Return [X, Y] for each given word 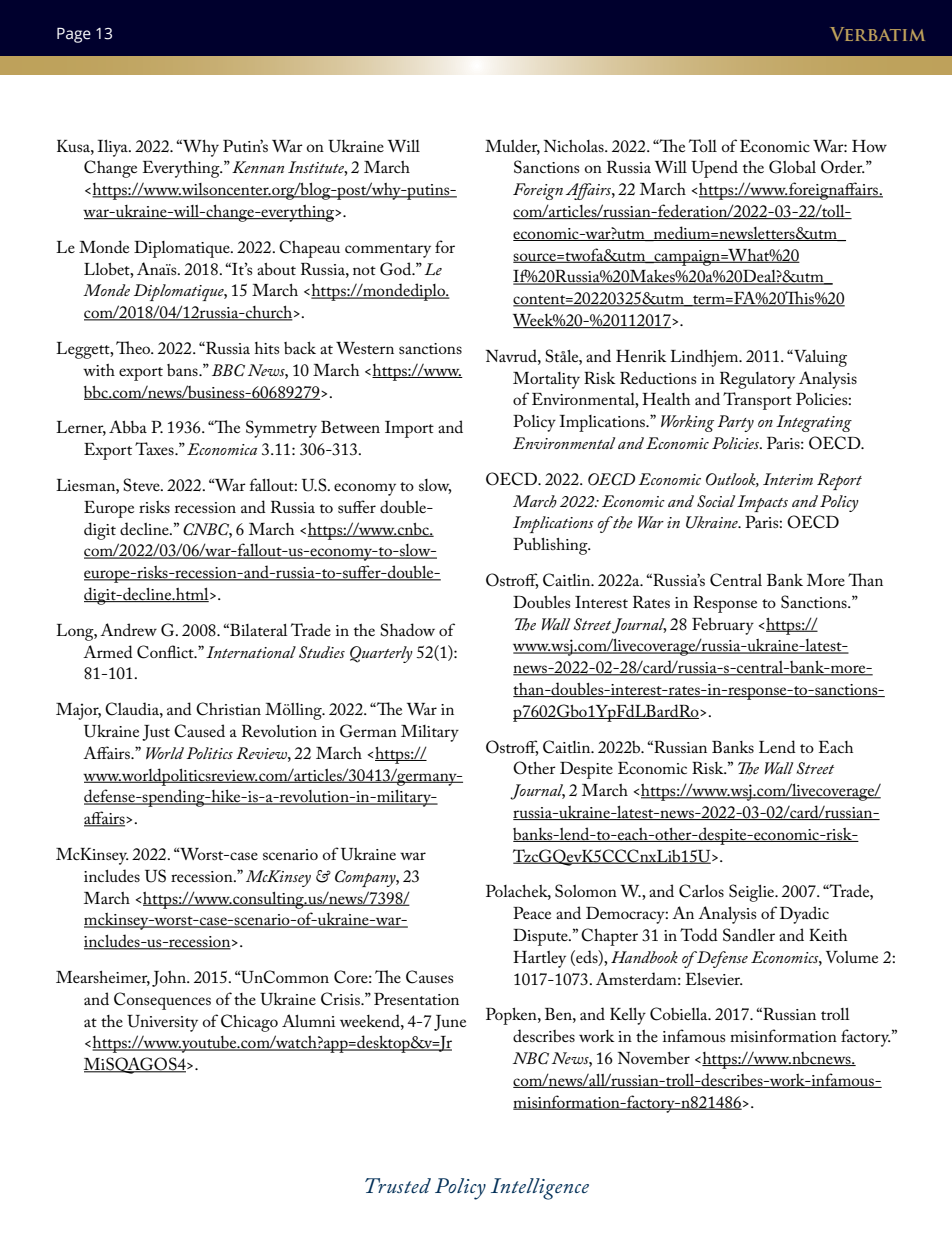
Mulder [512, 146]
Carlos [701, 891]
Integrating [814, 423]
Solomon [586, 891]
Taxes [155, 448]
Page [74, 35]
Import [409, 429]
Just [156, 733]
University [162, 1023]
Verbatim [877, 34]
